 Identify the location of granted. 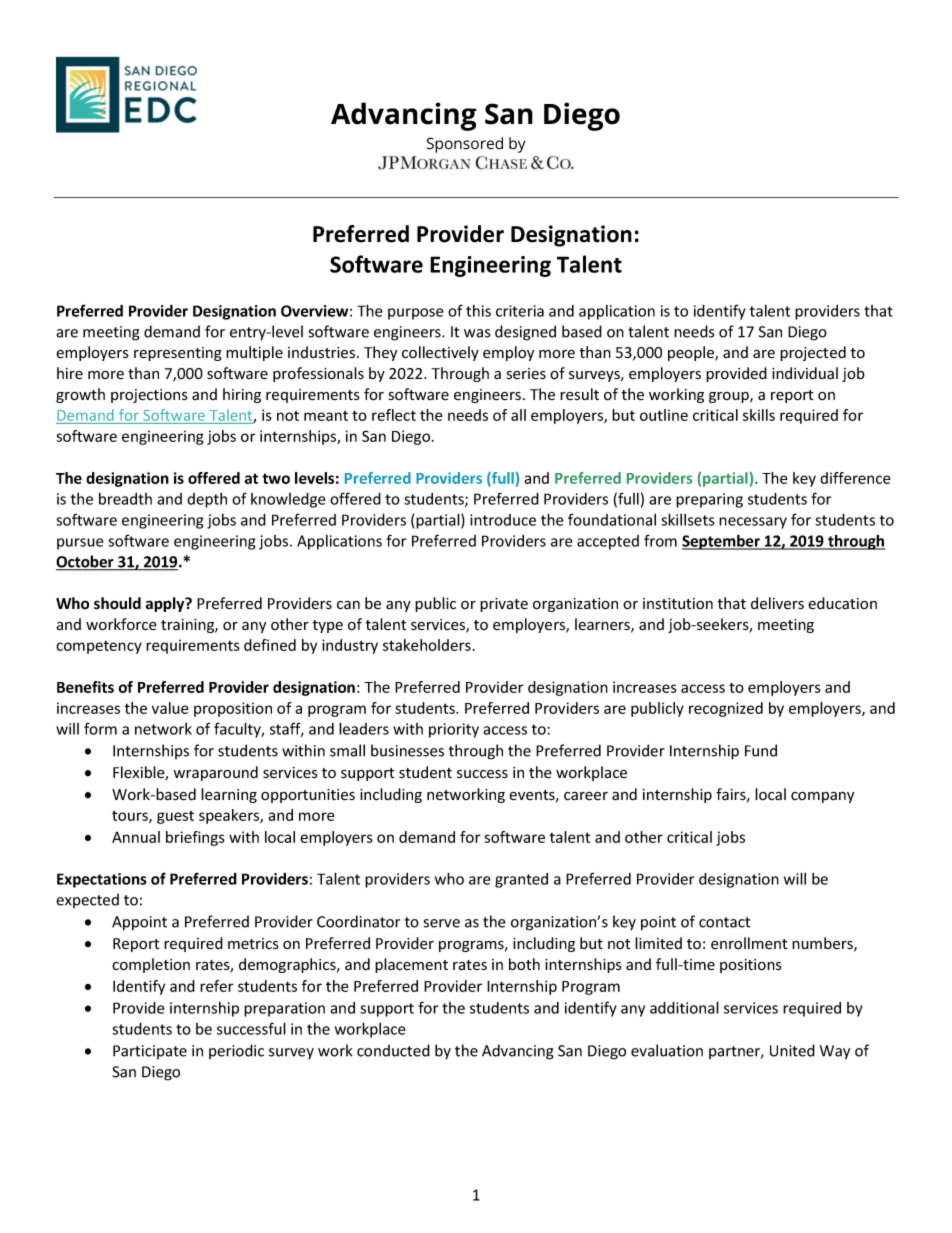
(521, 880).
